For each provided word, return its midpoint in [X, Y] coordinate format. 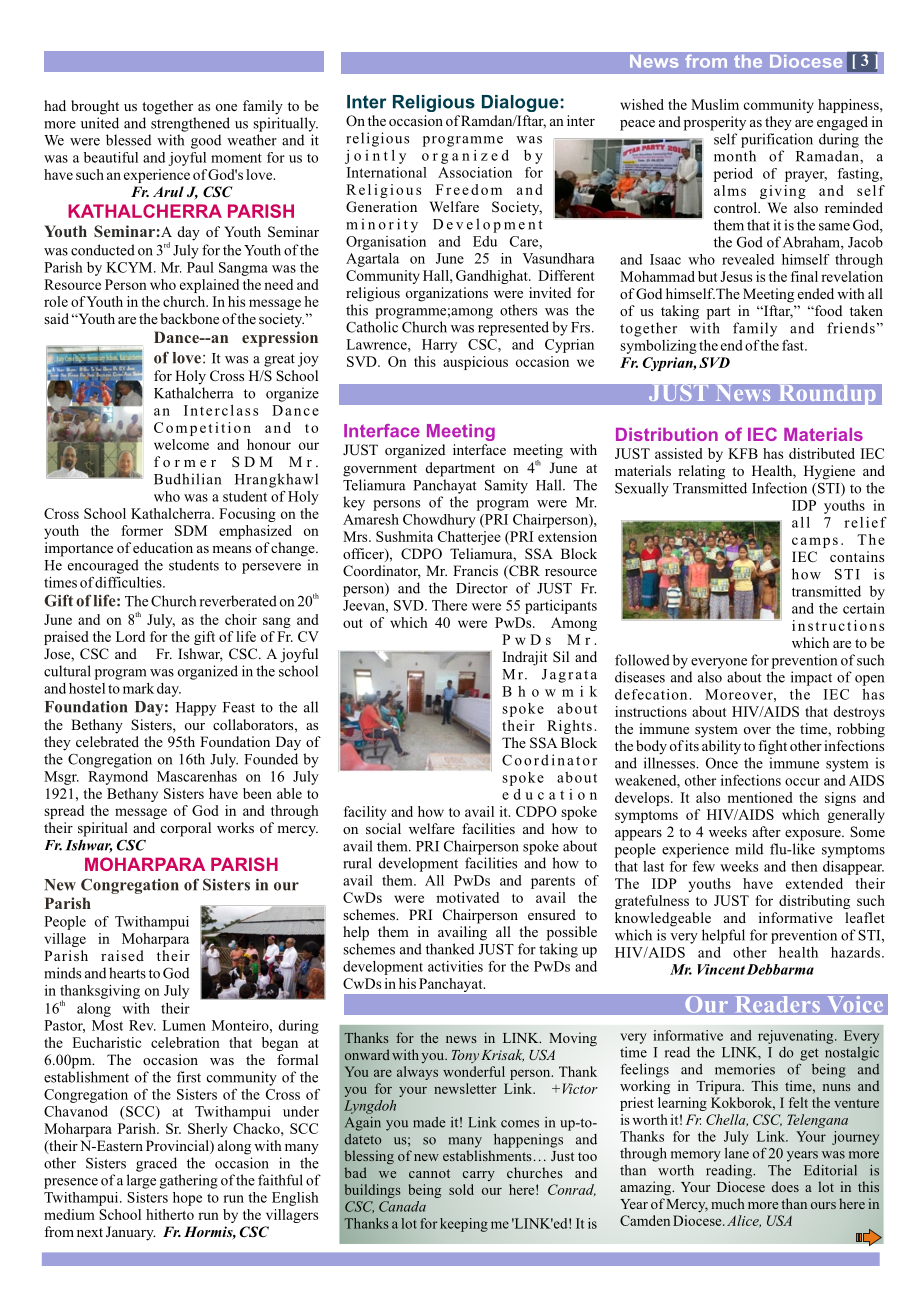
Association [475, 172]
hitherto [170, 1214]
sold [461, 1189]
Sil [561, 656]
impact [811, 678]
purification [777, 140]
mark [138, 688]
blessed [128, 140]
